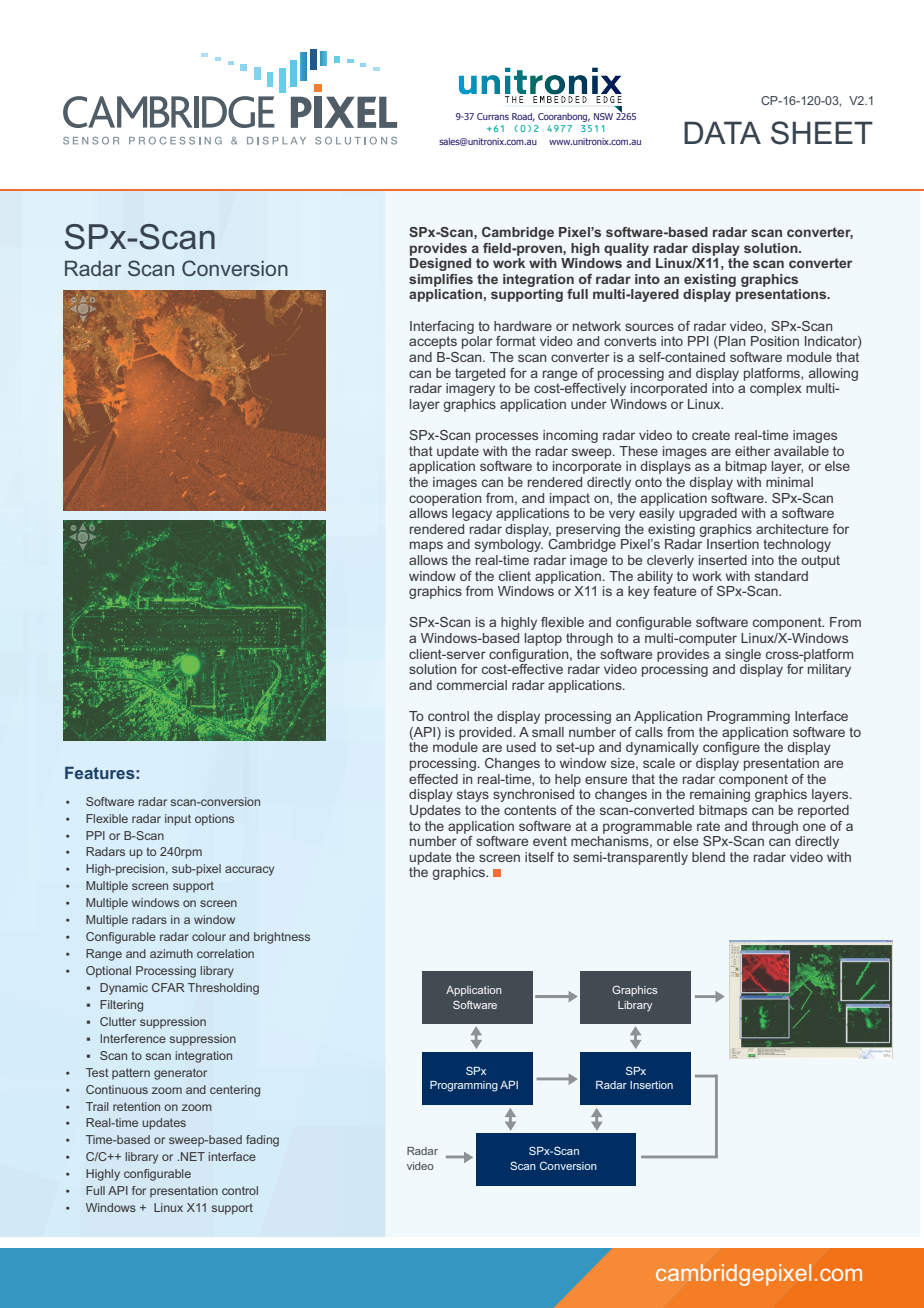  What do you see at coordinates (178, 820) in the screenshot?
I see `input` at bounding box center [178, 820].
